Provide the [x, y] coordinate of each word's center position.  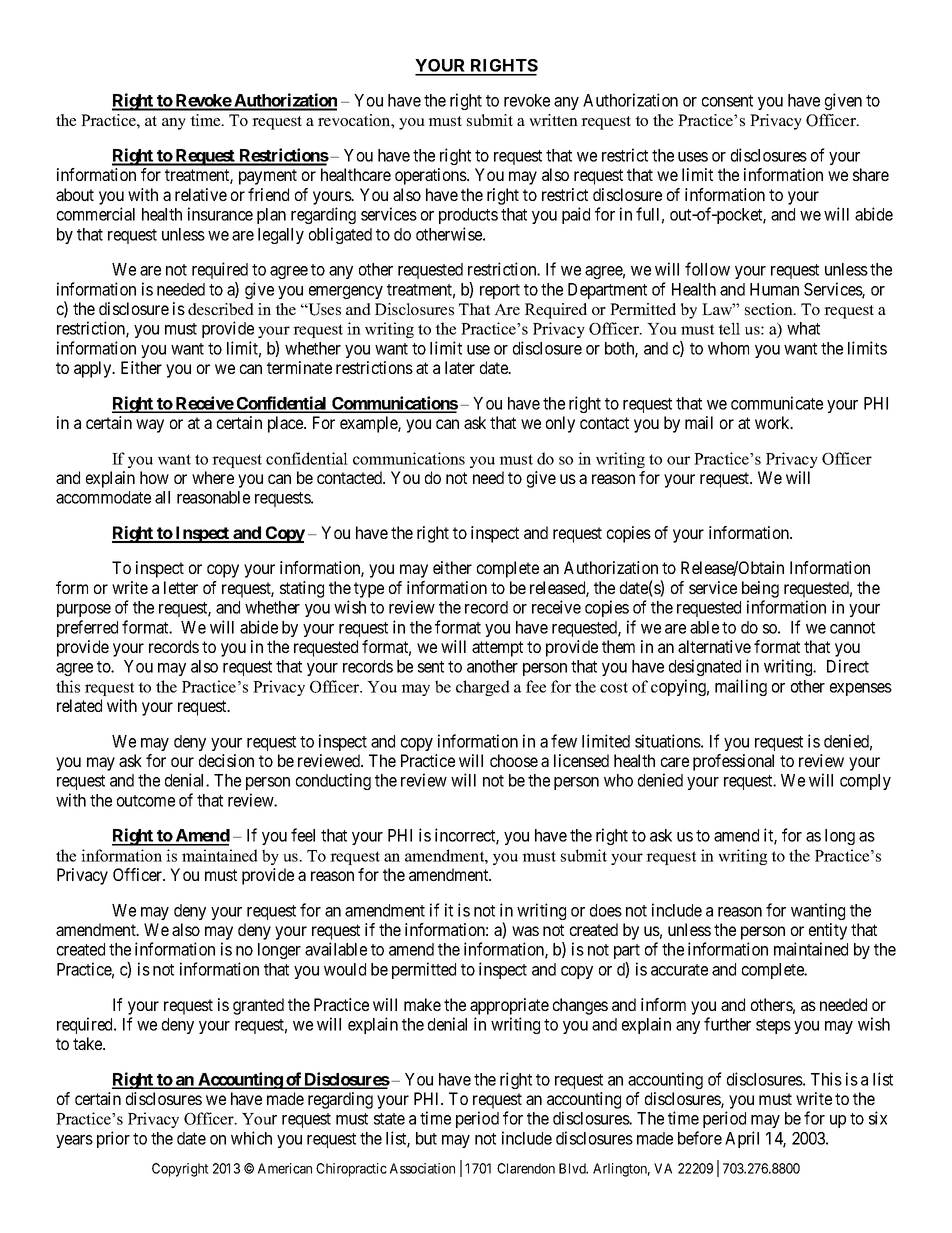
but [426, 1138]
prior [113, 1139]
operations [431, 176]
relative [201, 194]
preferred [87, 628]
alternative [714, 646]
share [871, 174]
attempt [497, 649]
